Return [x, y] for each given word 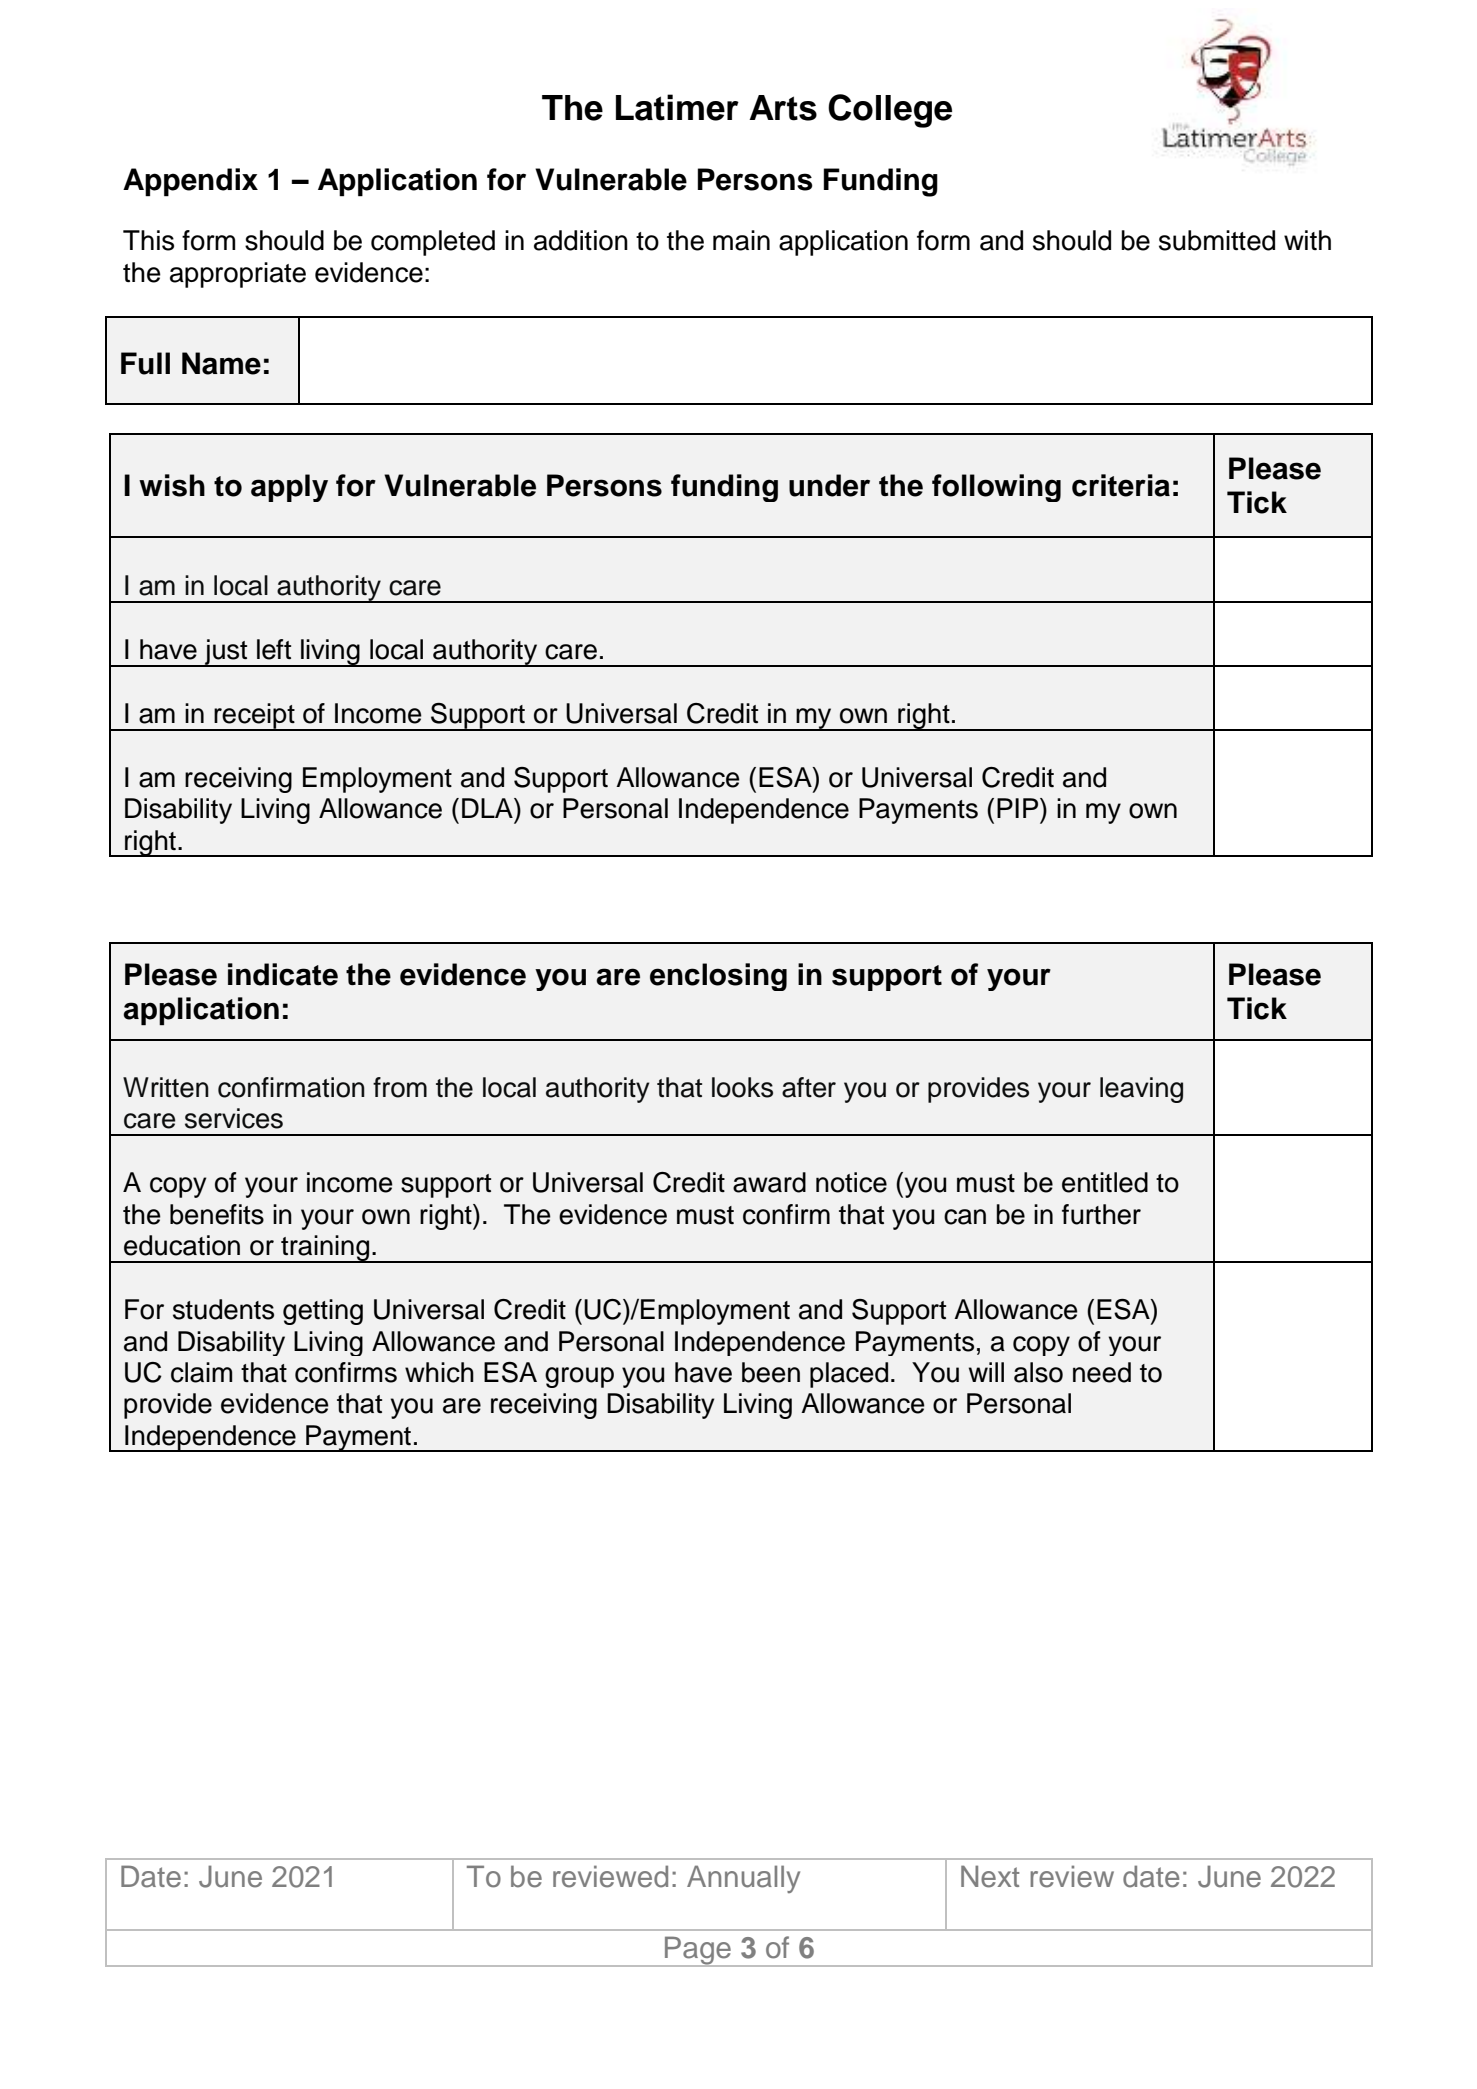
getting [323, 1312]
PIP [1019, 808]
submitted [1217, 240]
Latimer [677, 107]
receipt [254, 717]
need [1102, 1372]
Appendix [190, 182]
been [771, 1372]
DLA [488, 808]
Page [698, 1951]
